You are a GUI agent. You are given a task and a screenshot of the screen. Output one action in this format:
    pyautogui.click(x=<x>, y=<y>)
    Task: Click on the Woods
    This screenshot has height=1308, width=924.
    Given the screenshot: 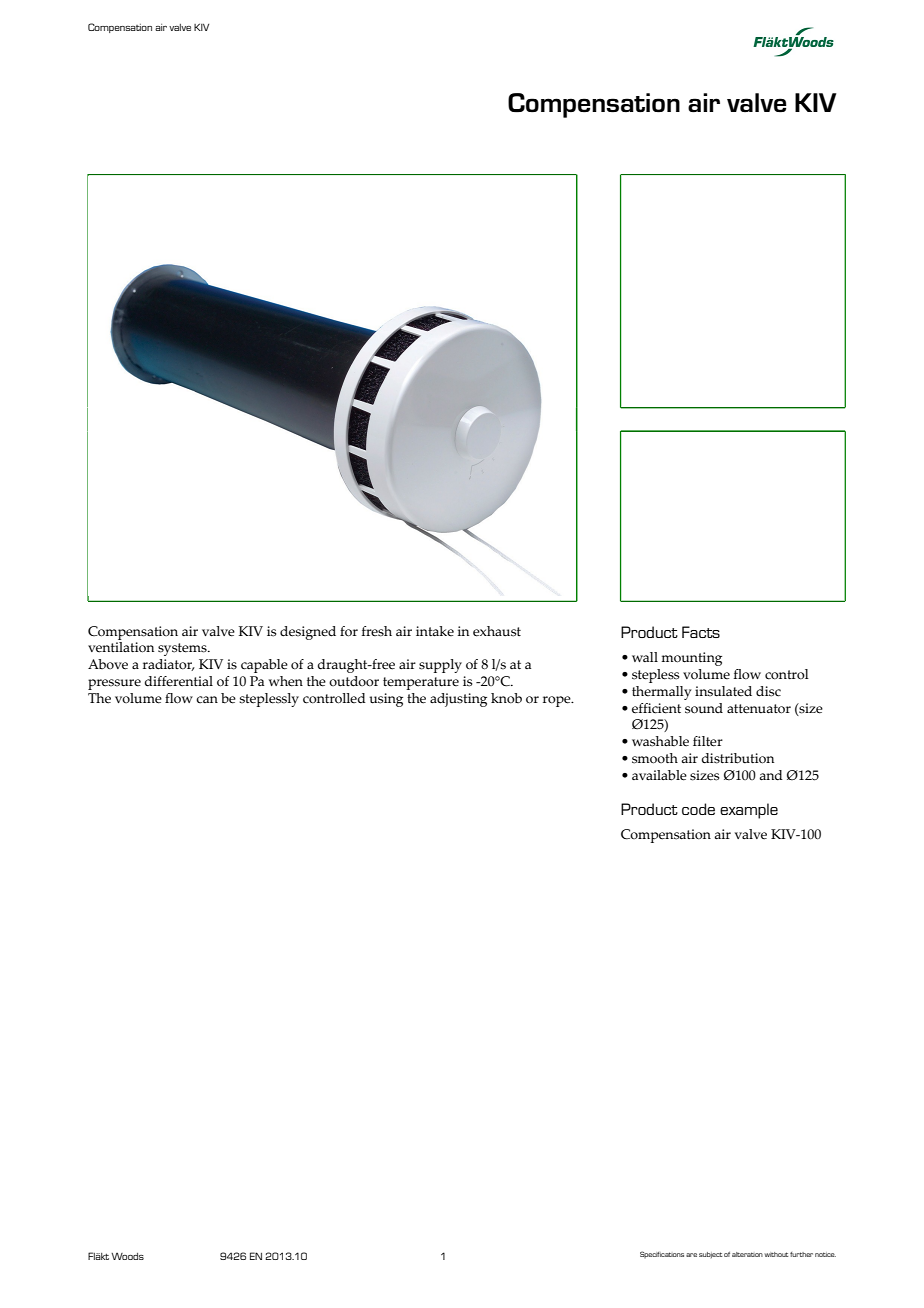 What is the action you would take?
    pyautogui.click(x=127, y=1256)
